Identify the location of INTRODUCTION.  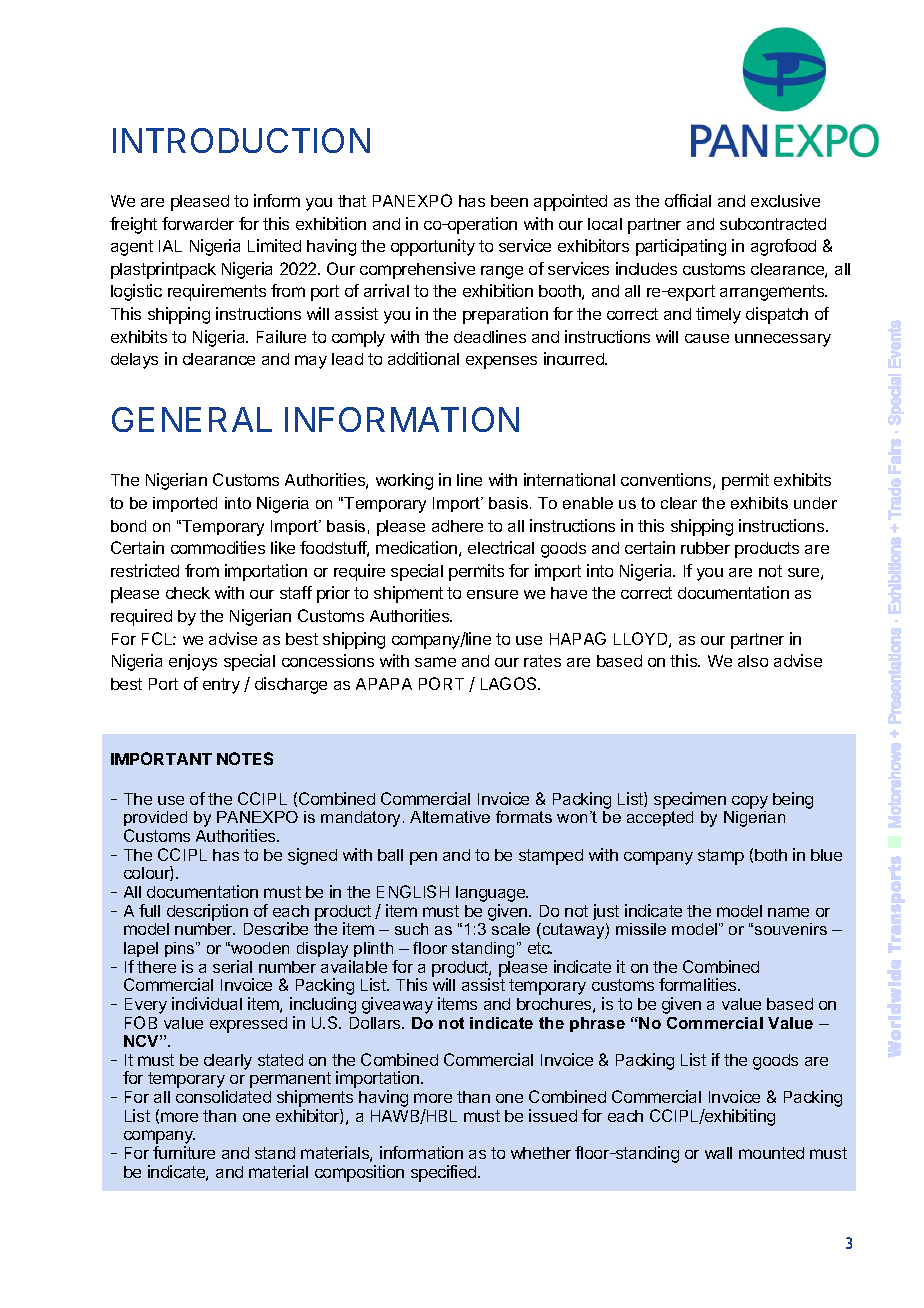
(241, 140).
